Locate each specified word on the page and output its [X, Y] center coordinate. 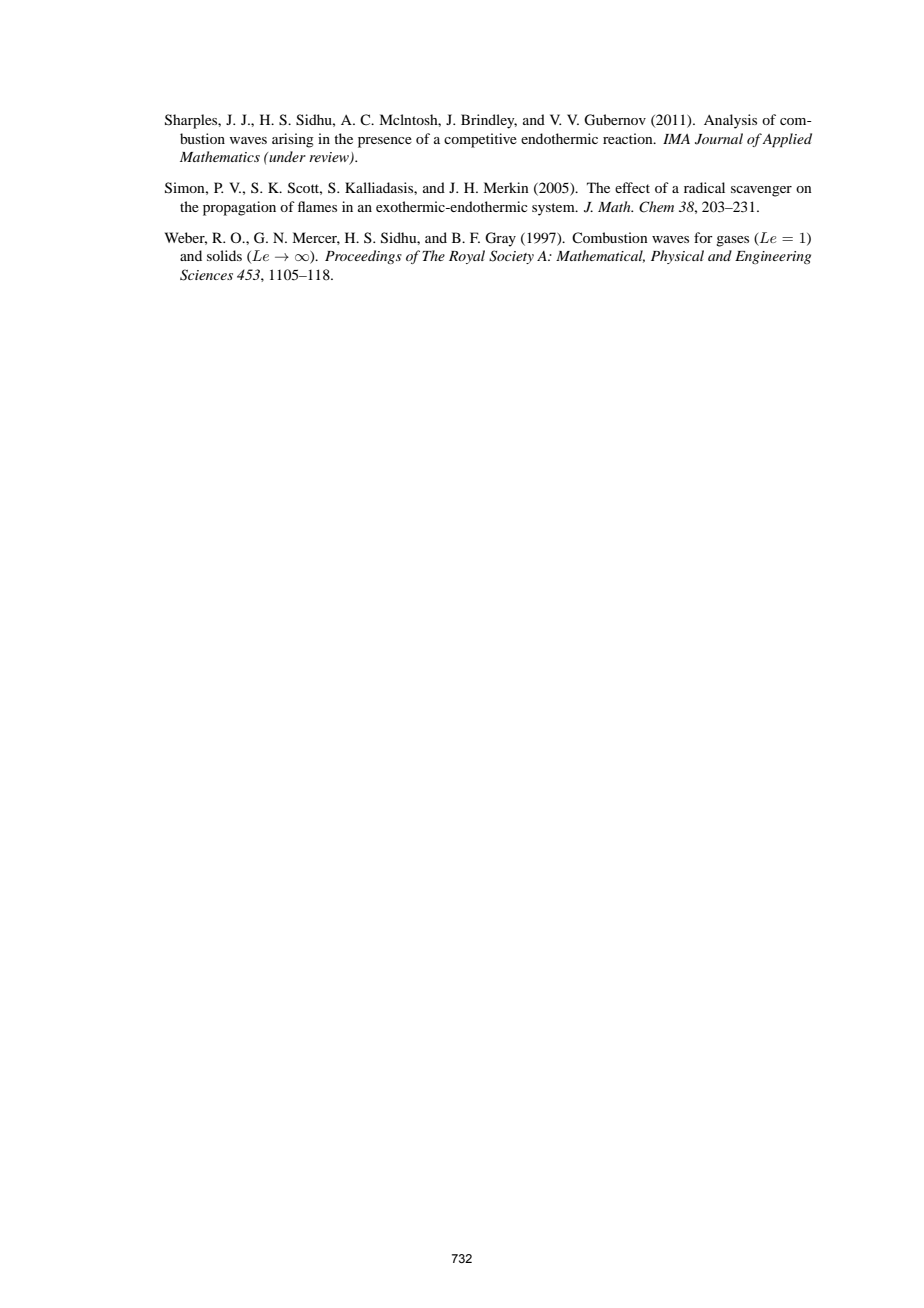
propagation [239, 208]
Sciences [206, 275]
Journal [719, 139]
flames [317, 206]
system [554, 209]
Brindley [489, 121]
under [286, 156]
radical [704, 187]
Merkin [506, 187]
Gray [500, 239]
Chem [656, 207]
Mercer [316, 238]
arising [293, 140]
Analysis [730, 121]
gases [732, 241]
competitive [480, 140]
